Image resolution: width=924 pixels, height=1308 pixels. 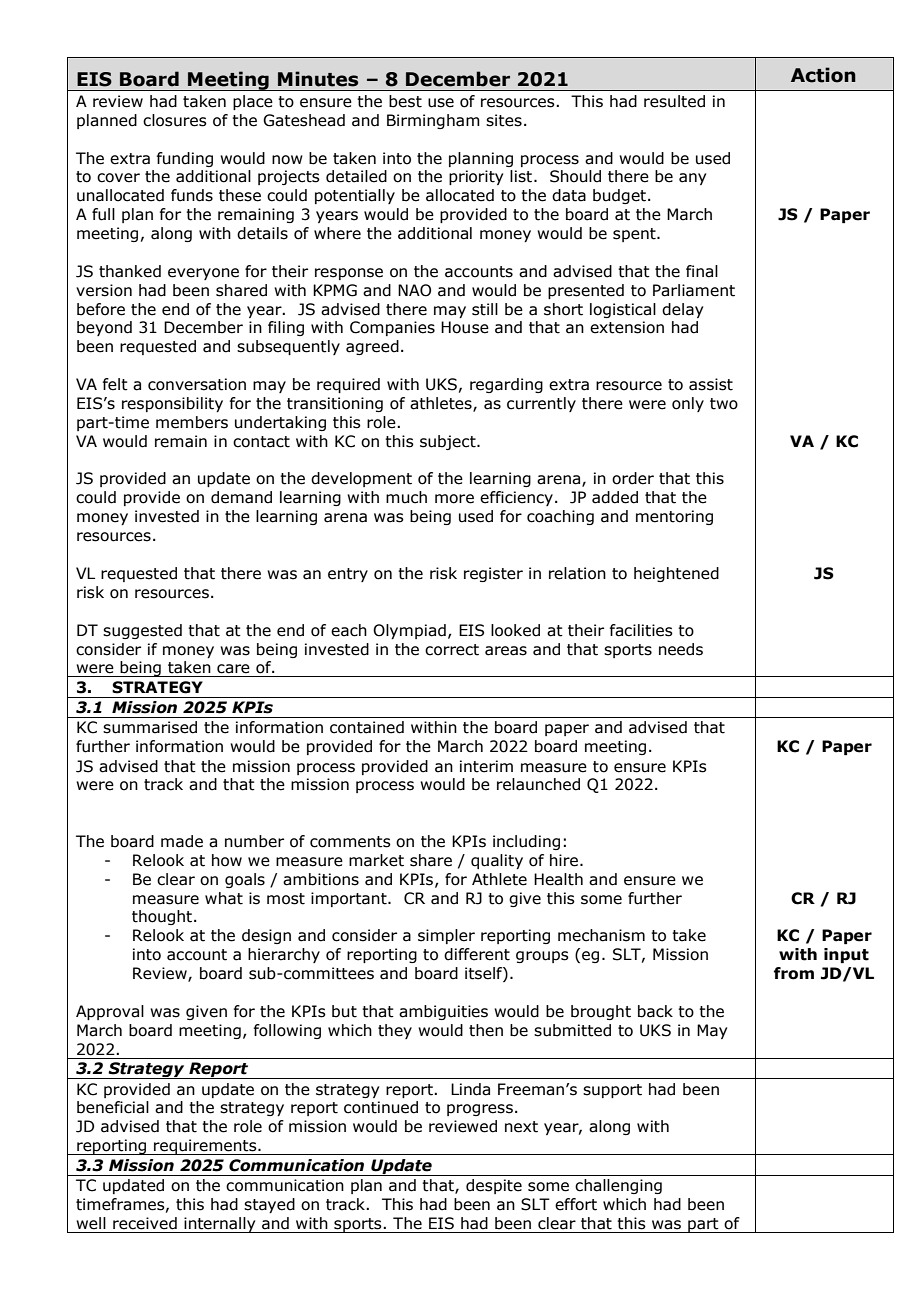 What do you see at coordinates (175, 120) in the page?
I see `closures` at bounding box center [175, 120].
